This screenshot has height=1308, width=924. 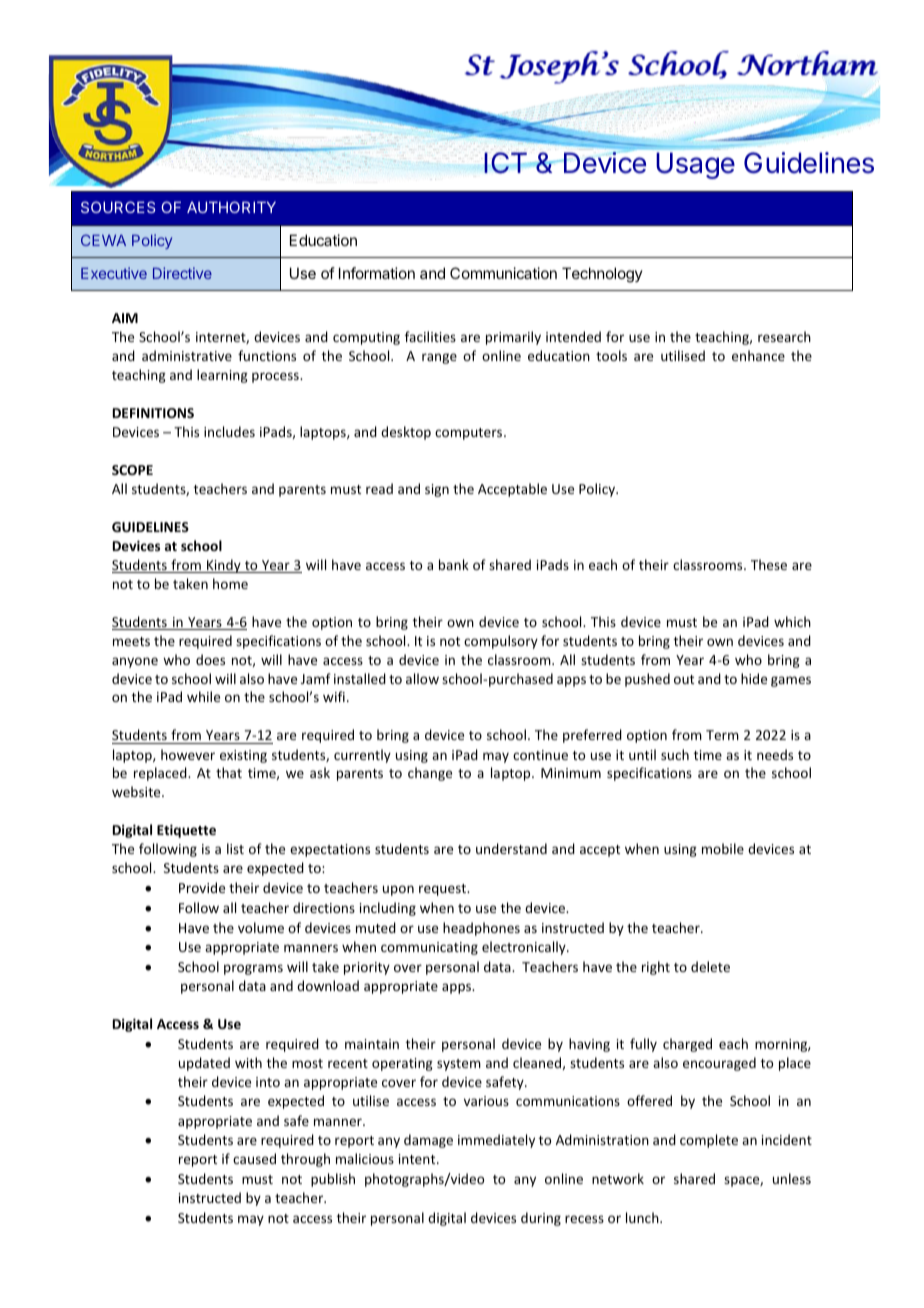 What do you see at coordinates (709, 1141) in the screenshot?
I see `complete` at bounding box center [709, 1141].
